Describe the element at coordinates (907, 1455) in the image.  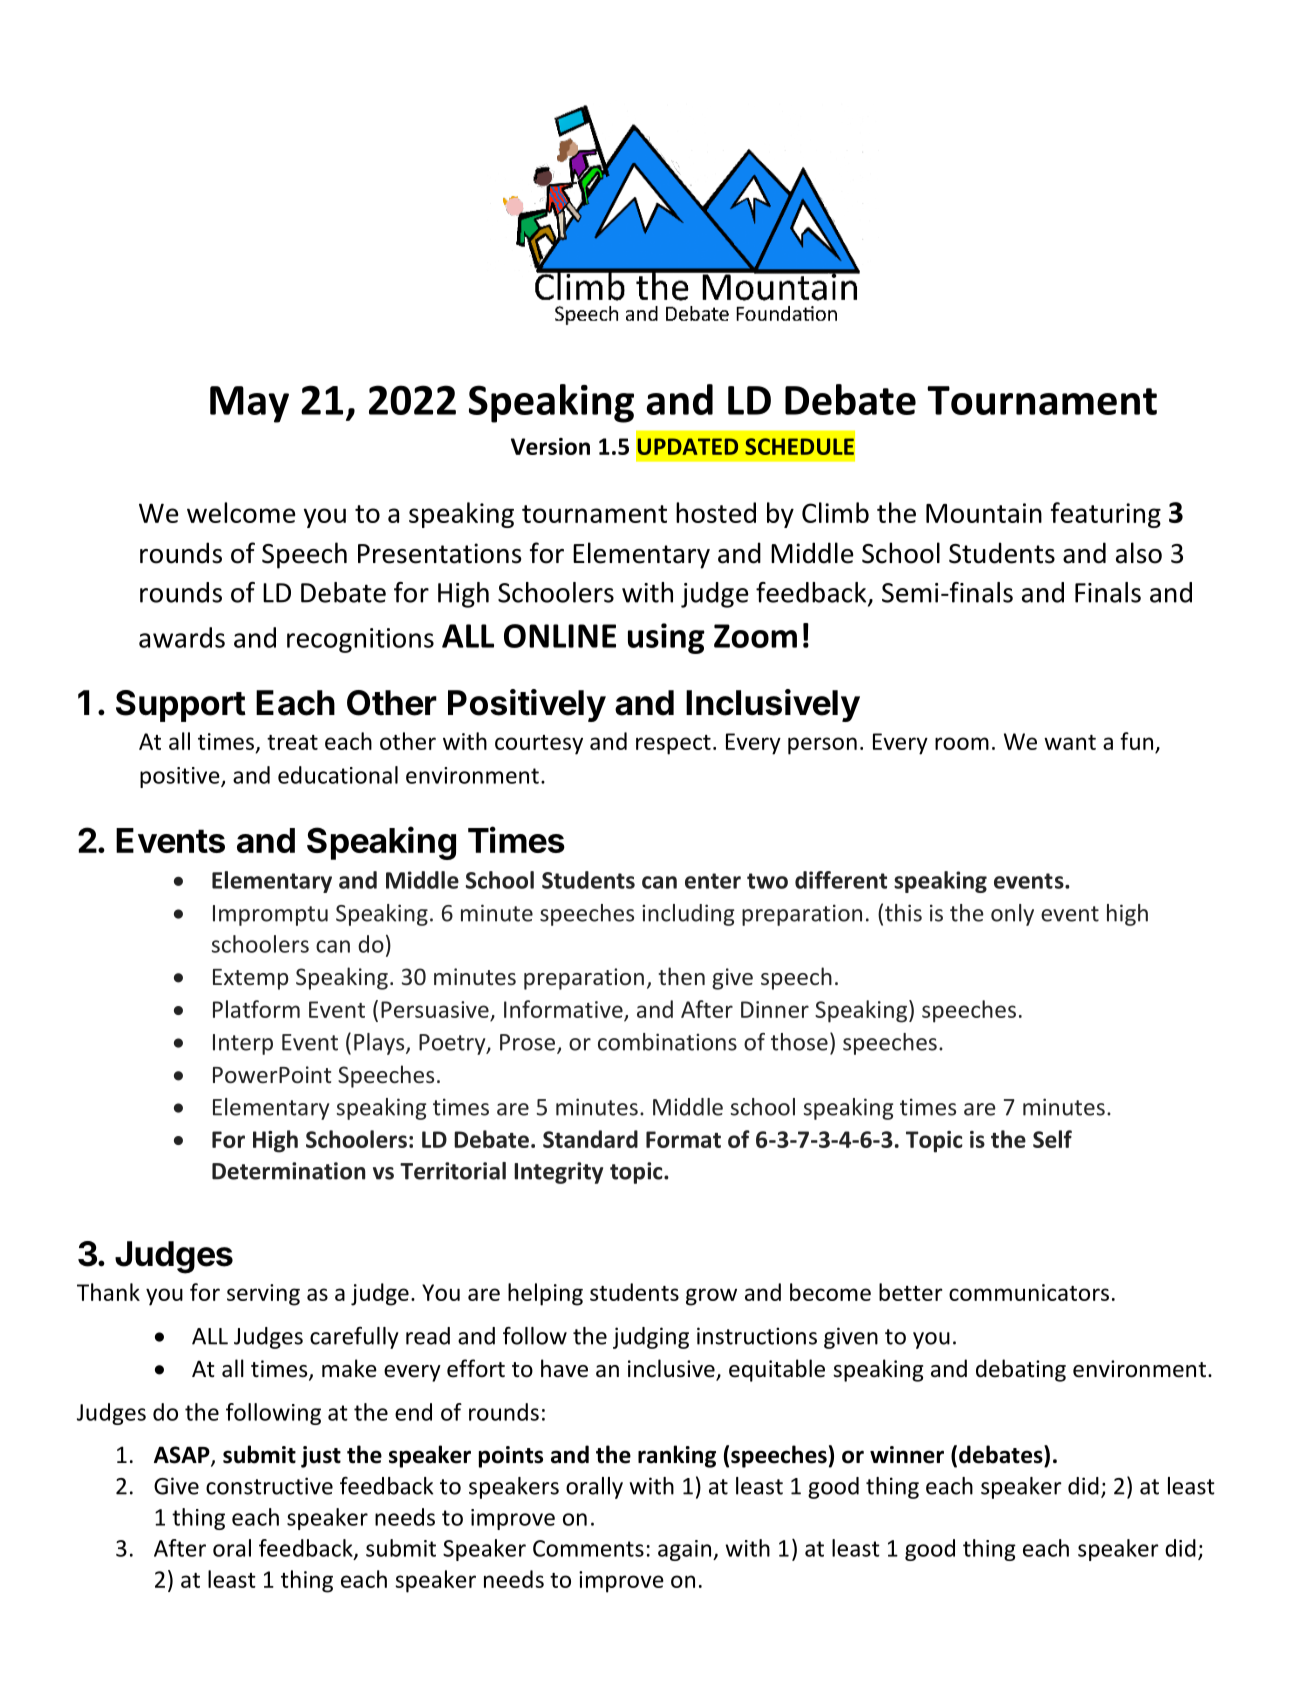
I see `winner` at that location.
